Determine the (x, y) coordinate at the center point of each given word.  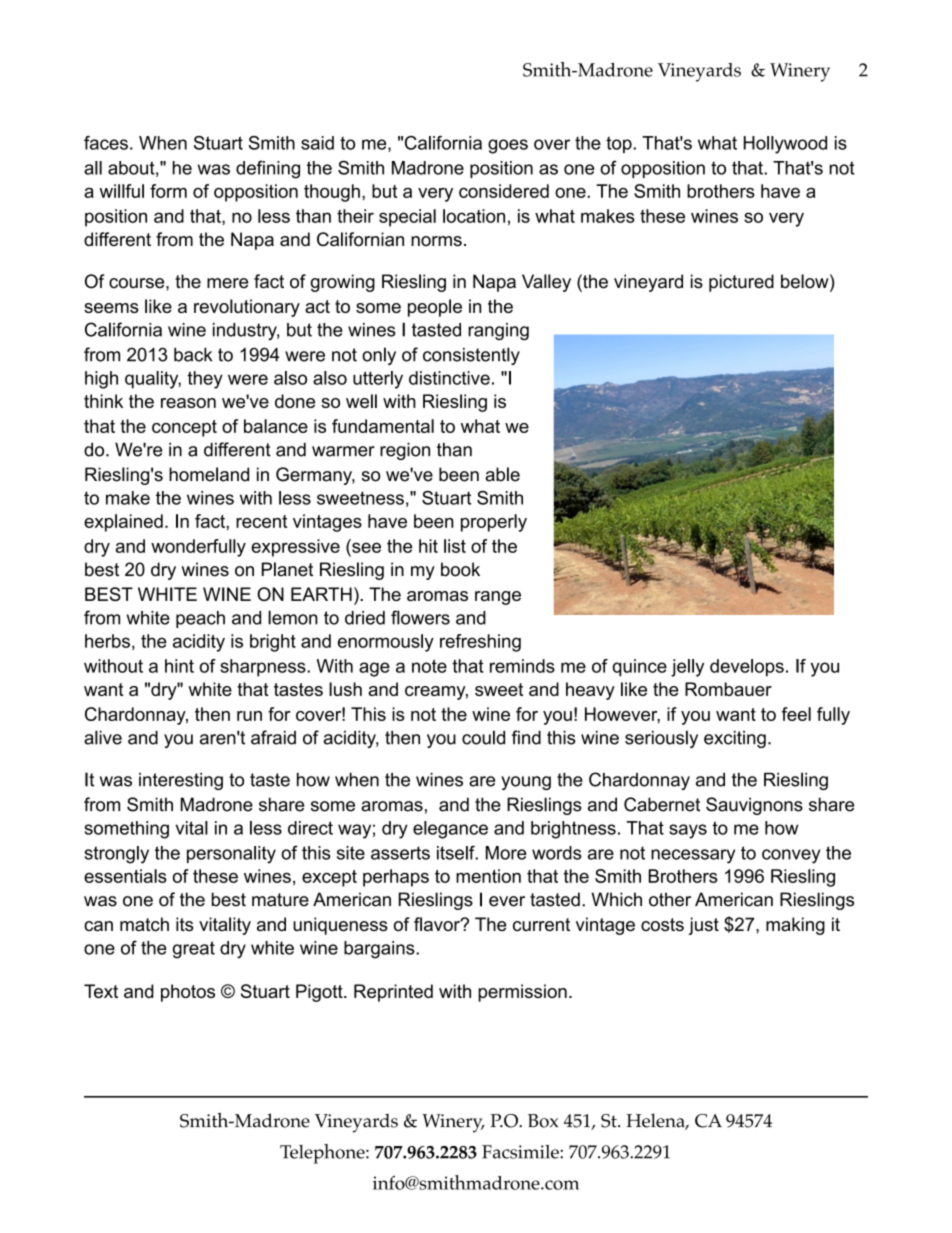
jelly (687, 668)
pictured (741, 283)
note (429, 666)
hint (179, 666)
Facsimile (521, 1152)
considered (504, 191)
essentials (125, 876)
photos (188, 993)
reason (188, 403)
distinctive (449, 378)
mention (488, 876)
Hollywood (785, 145)
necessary (693, 856)
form (168, 191)
